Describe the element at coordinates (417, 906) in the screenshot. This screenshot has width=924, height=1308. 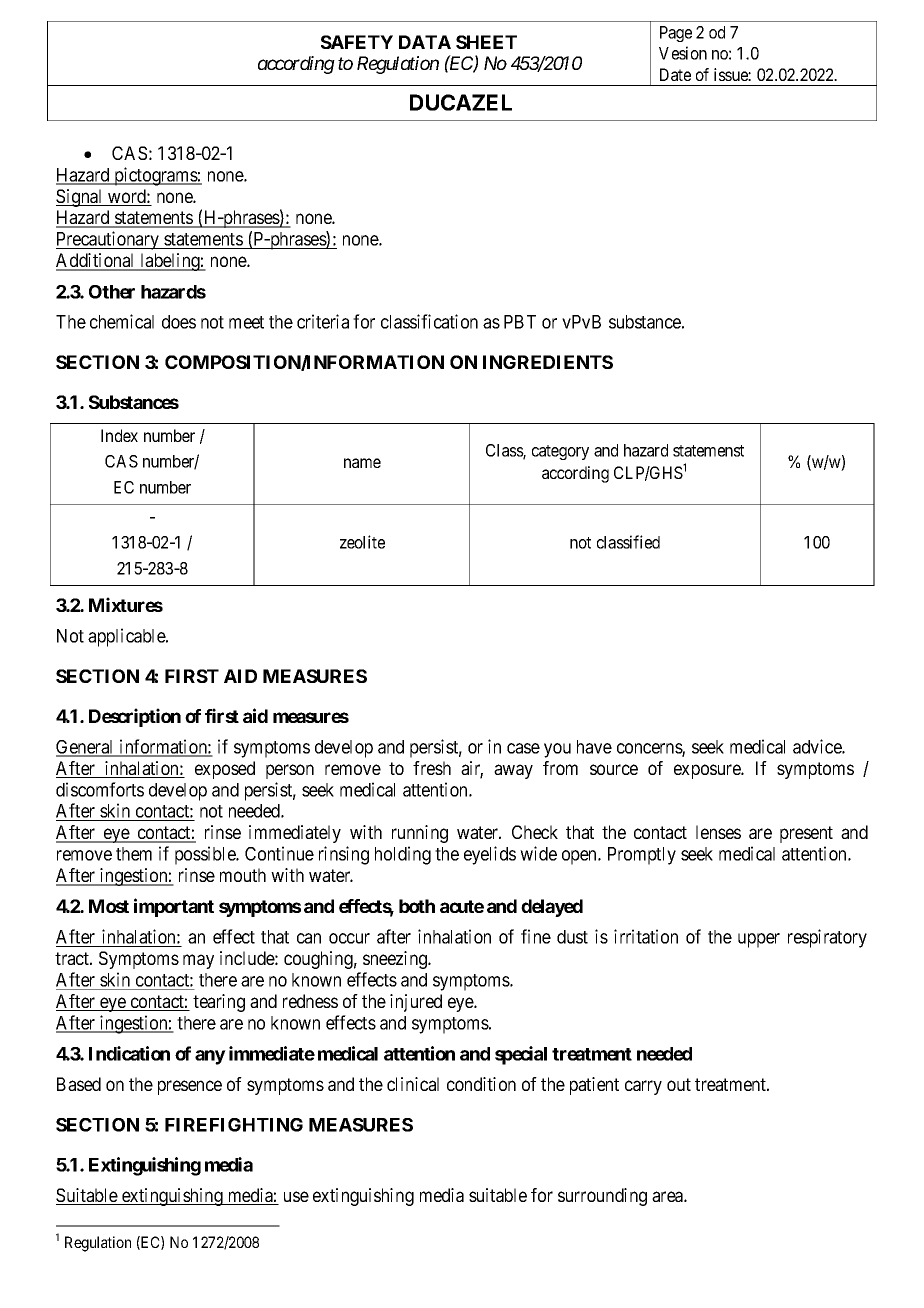
I see `both` at that location.
